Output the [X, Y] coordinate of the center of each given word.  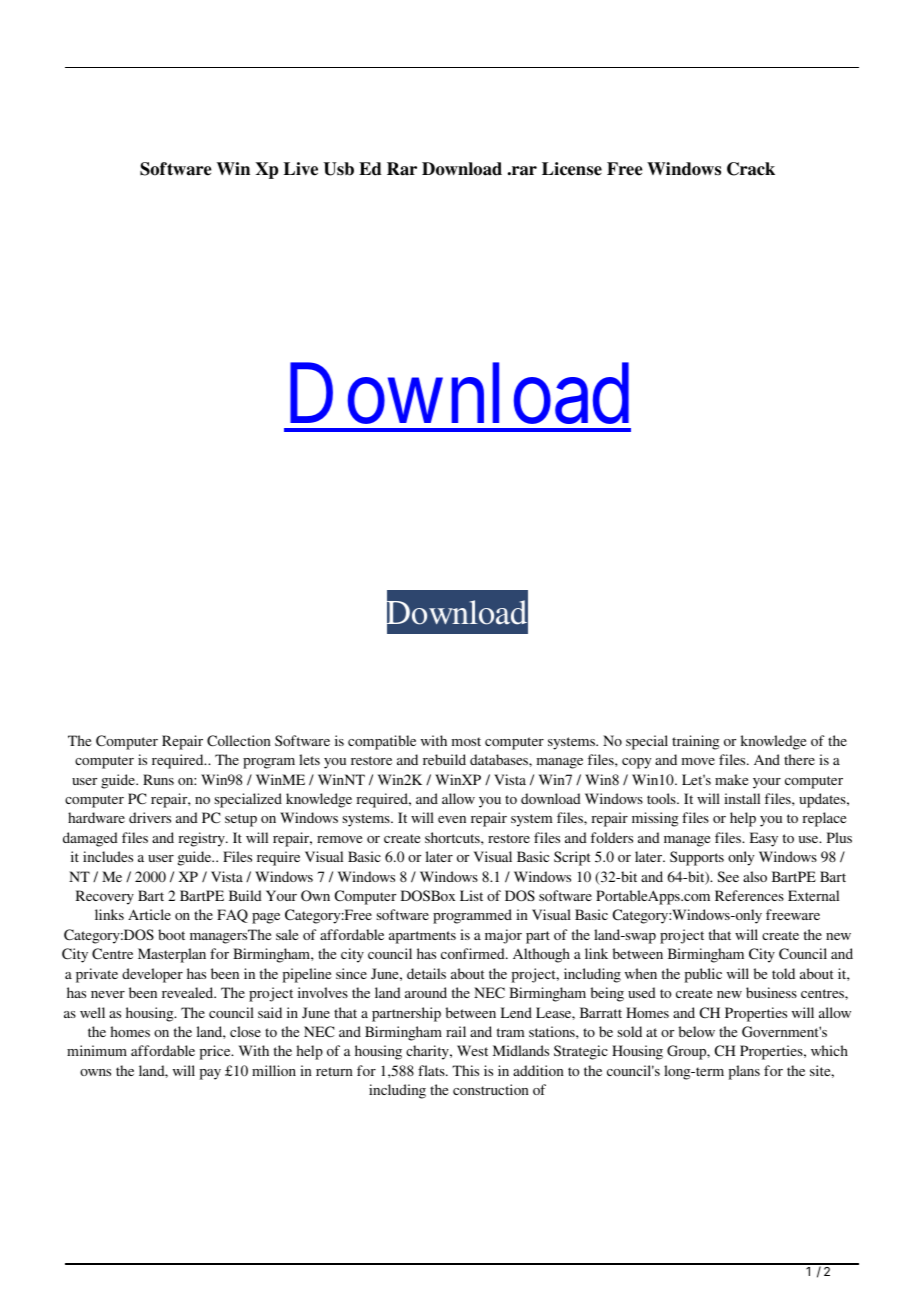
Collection [239, 741]
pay [210, 1074]
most [466, 741]
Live [301, 169]
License [572, 169]
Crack [751, 169]
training [696, 742]
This [465, 1070]
